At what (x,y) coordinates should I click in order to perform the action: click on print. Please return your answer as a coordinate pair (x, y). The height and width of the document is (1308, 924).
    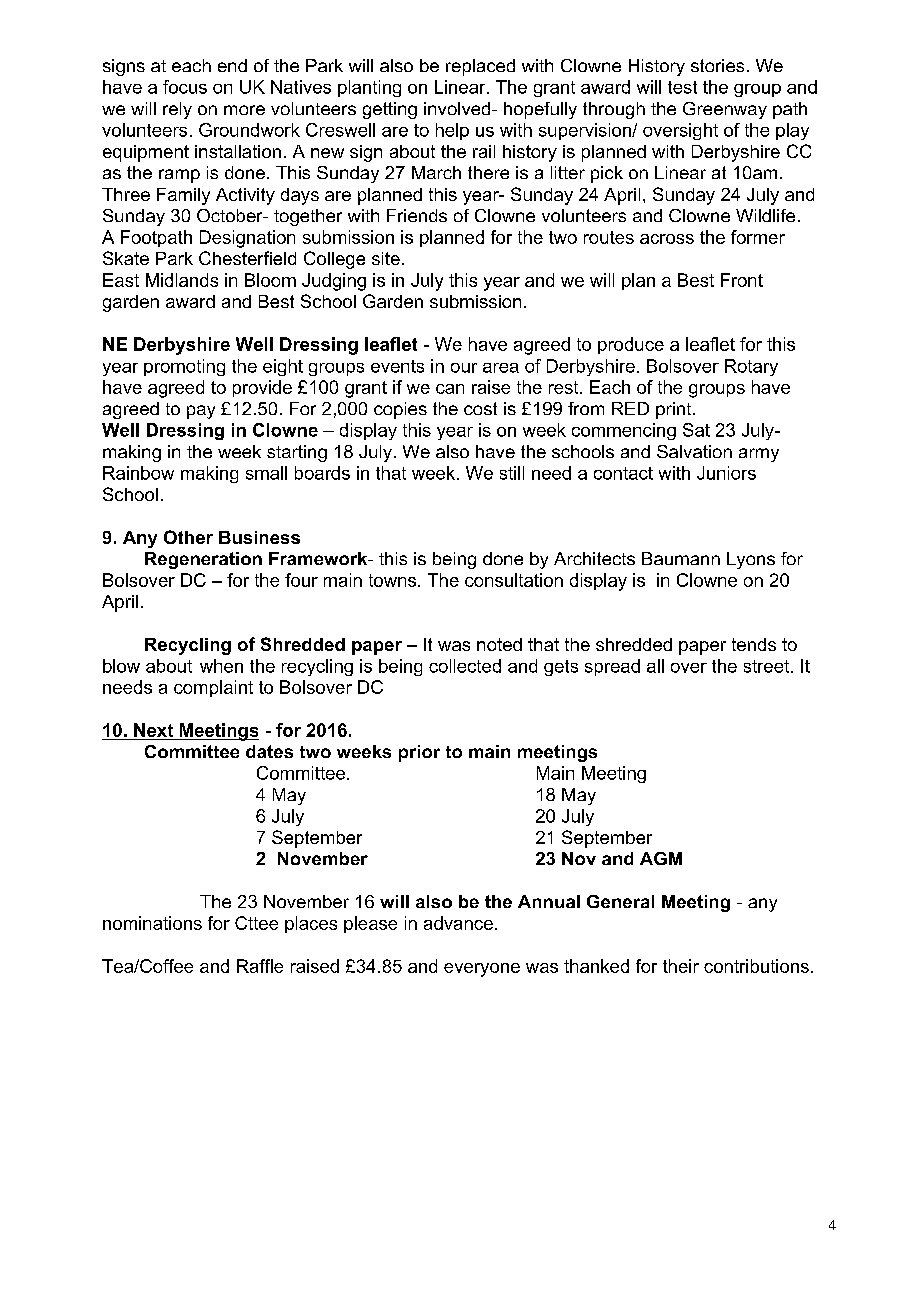
    Looking at the image, I should click on (675, 410).
